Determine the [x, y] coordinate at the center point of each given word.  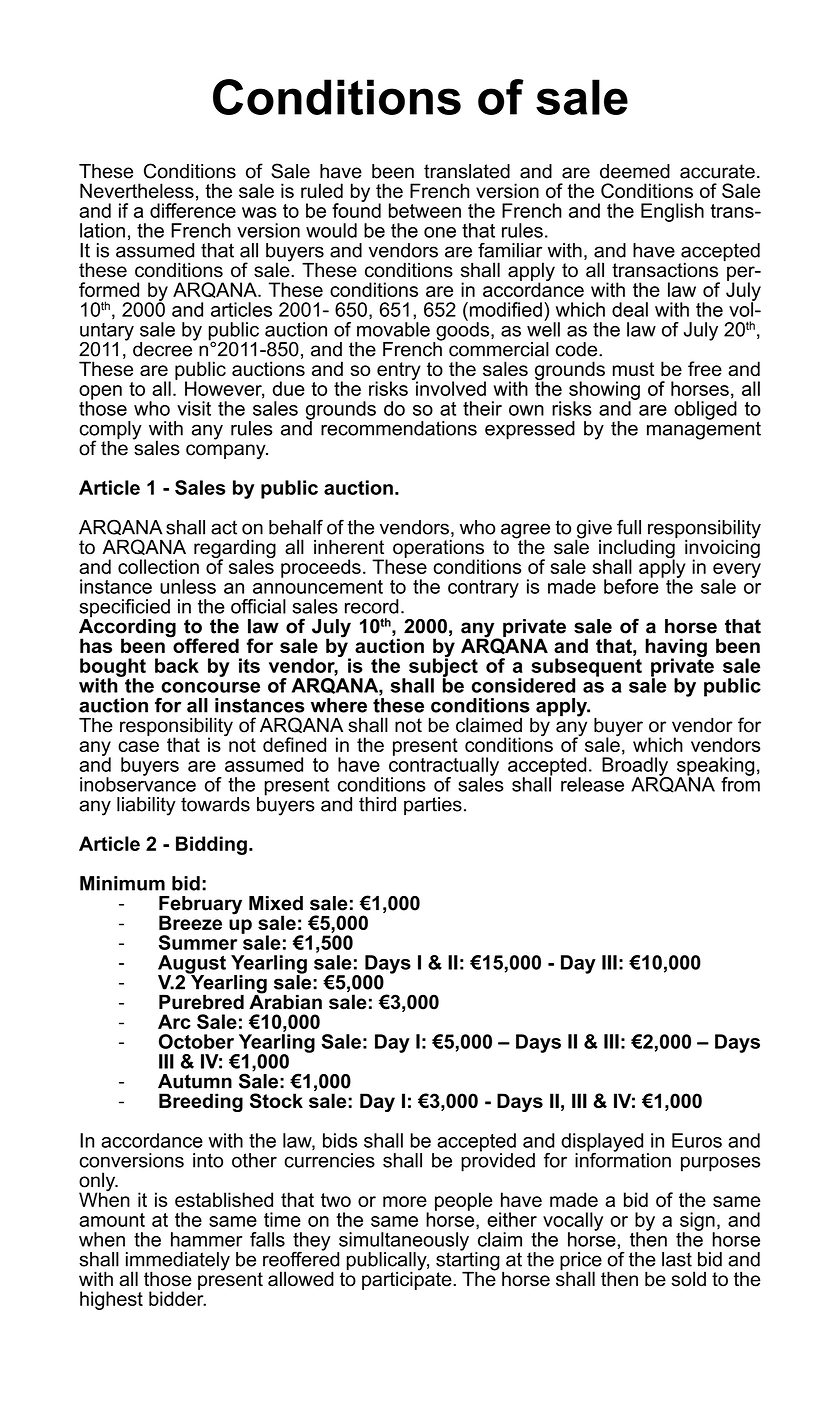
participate [408, 1279]
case [138, 746]
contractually [444, 766]
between [425, 210]
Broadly [636, 767]
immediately [178, 1262]
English [672, 212]
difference [193, 210]
